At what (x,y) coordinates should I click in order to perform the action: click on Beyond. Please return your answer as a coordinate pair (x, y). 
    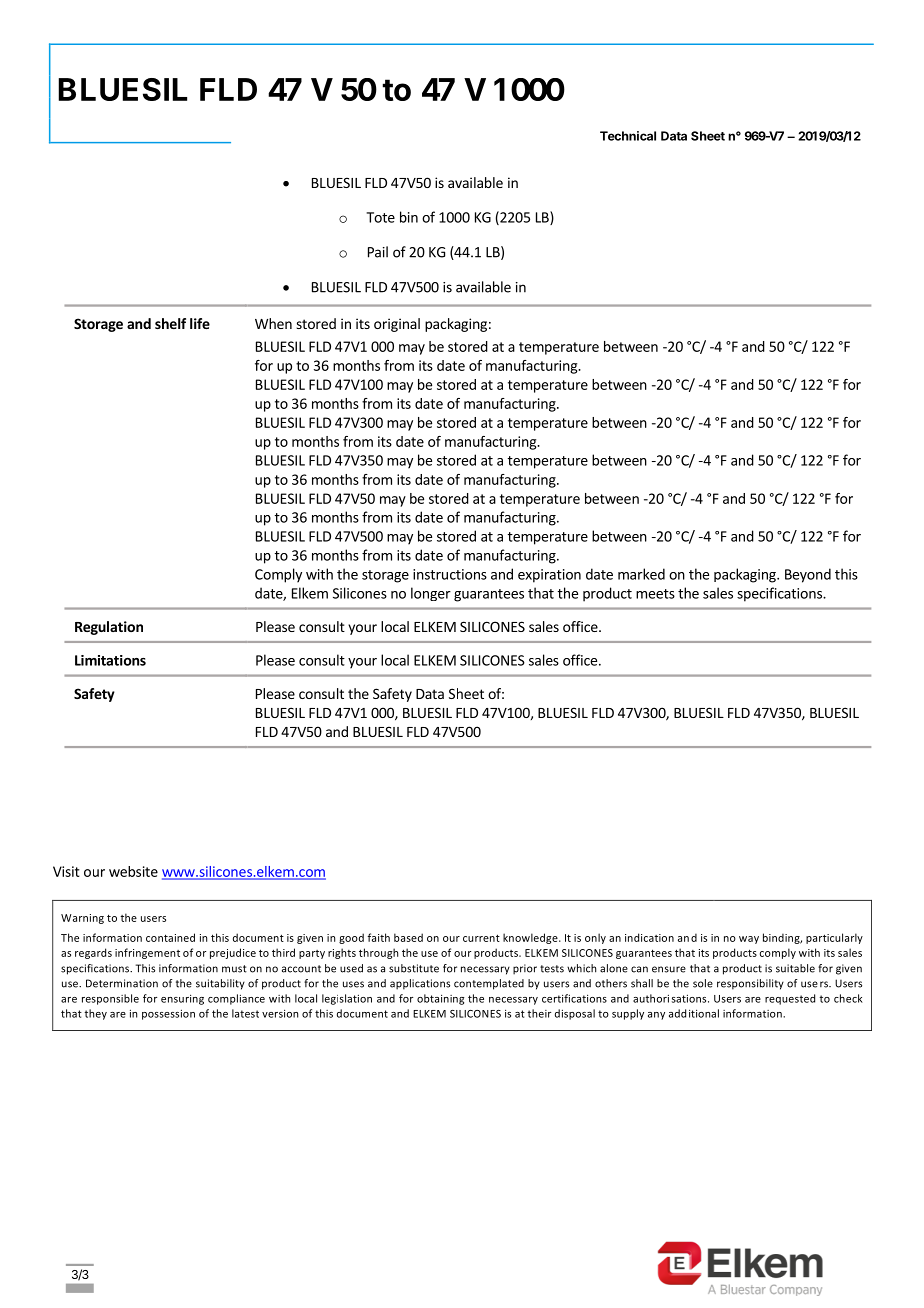
    Looking at the image, I should click on (808, 575).
